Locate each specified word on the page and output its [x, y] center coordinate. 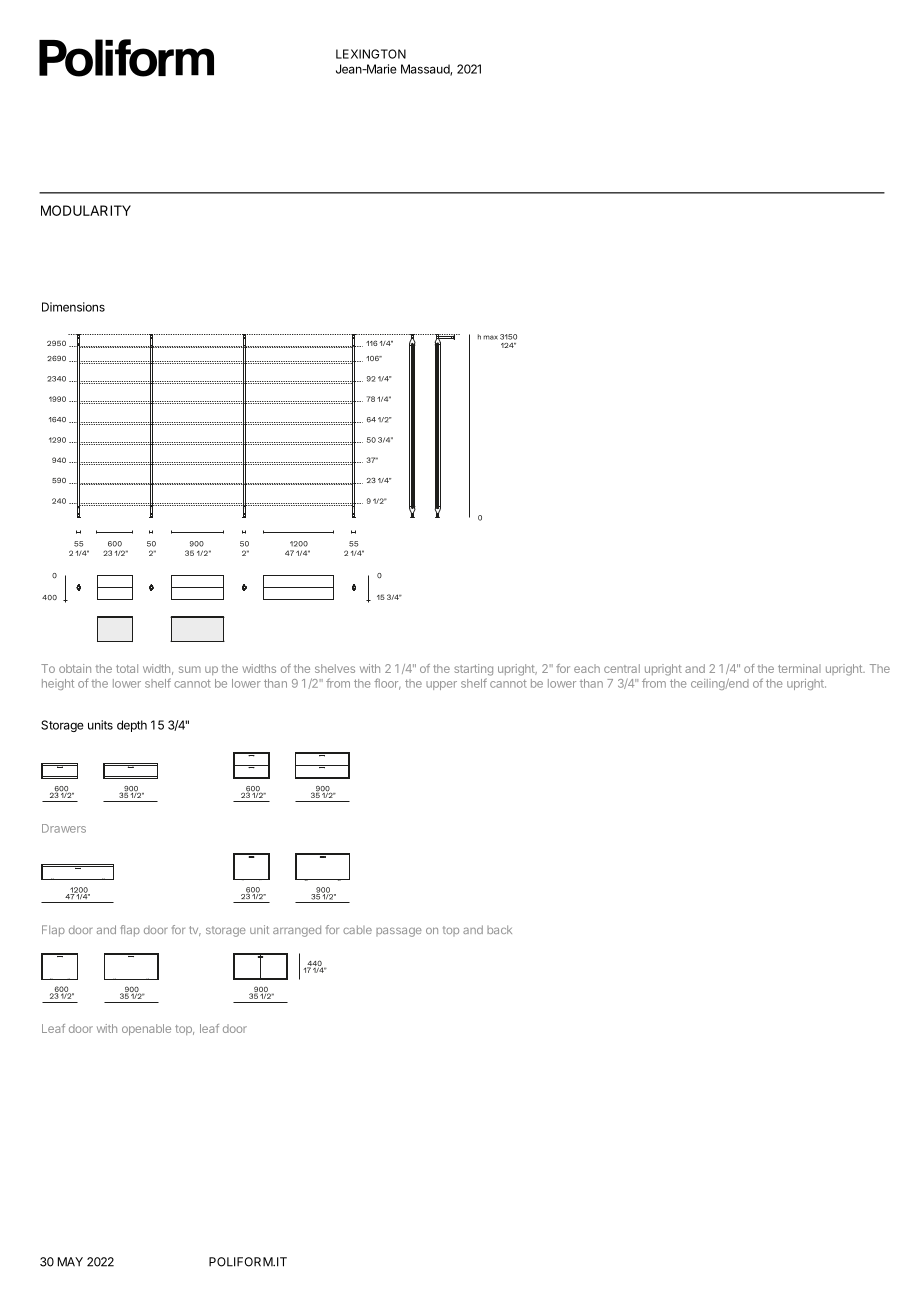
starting [473, 670]
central [622, 668]
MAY [70, 1262]
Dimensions [73, 307]
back [499, 929]
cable [357, 929]
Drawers [64, 828]
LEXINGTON [371, 54]
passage [399, 932]
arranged [297, 931]
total [127, 668]
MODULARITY [86, 210]
